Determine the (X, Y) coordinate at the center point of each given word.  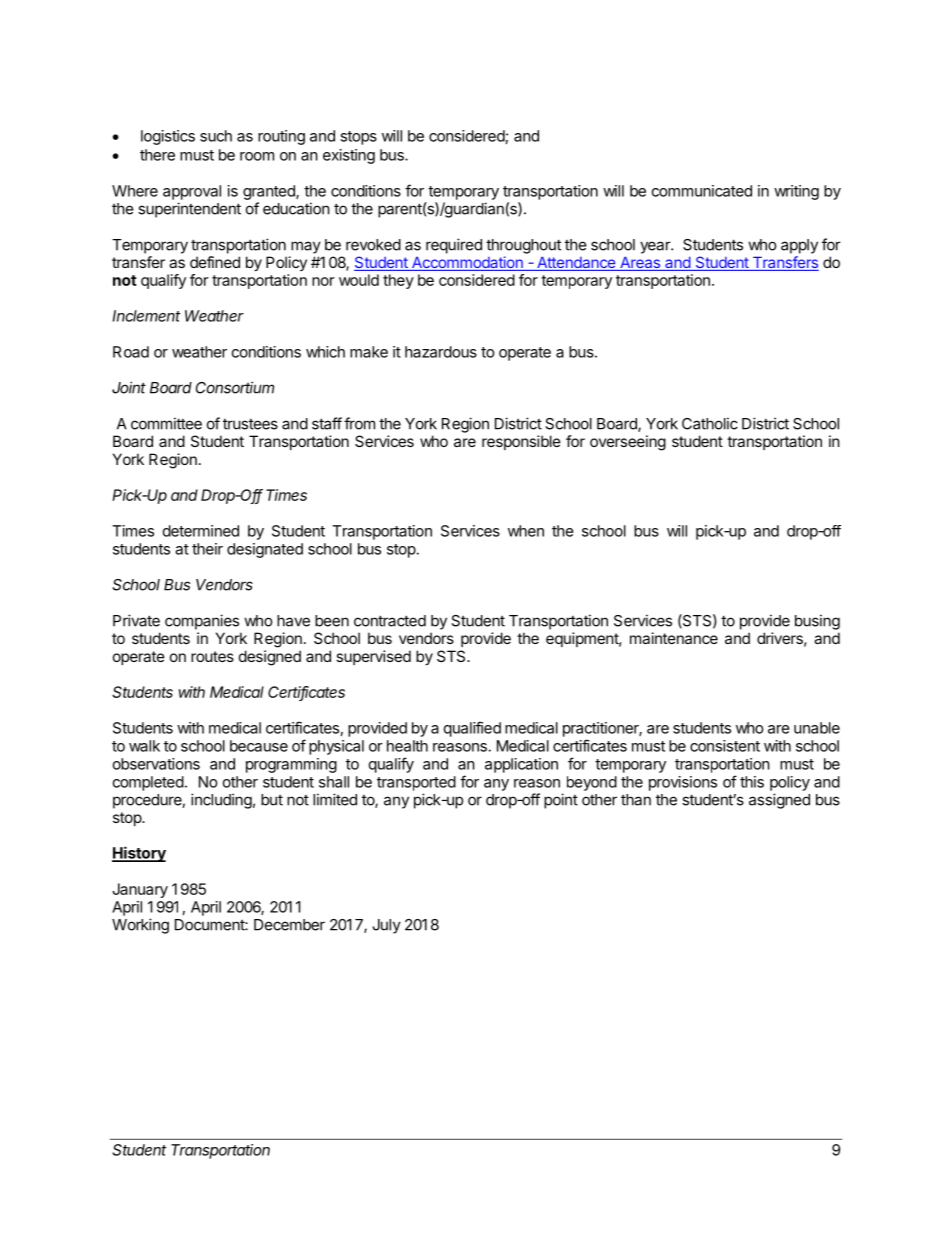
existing (349, 156)
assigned (779, 801)
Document (210, 925)
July (387, 926)
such (216, 136)
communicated (702, 191)
